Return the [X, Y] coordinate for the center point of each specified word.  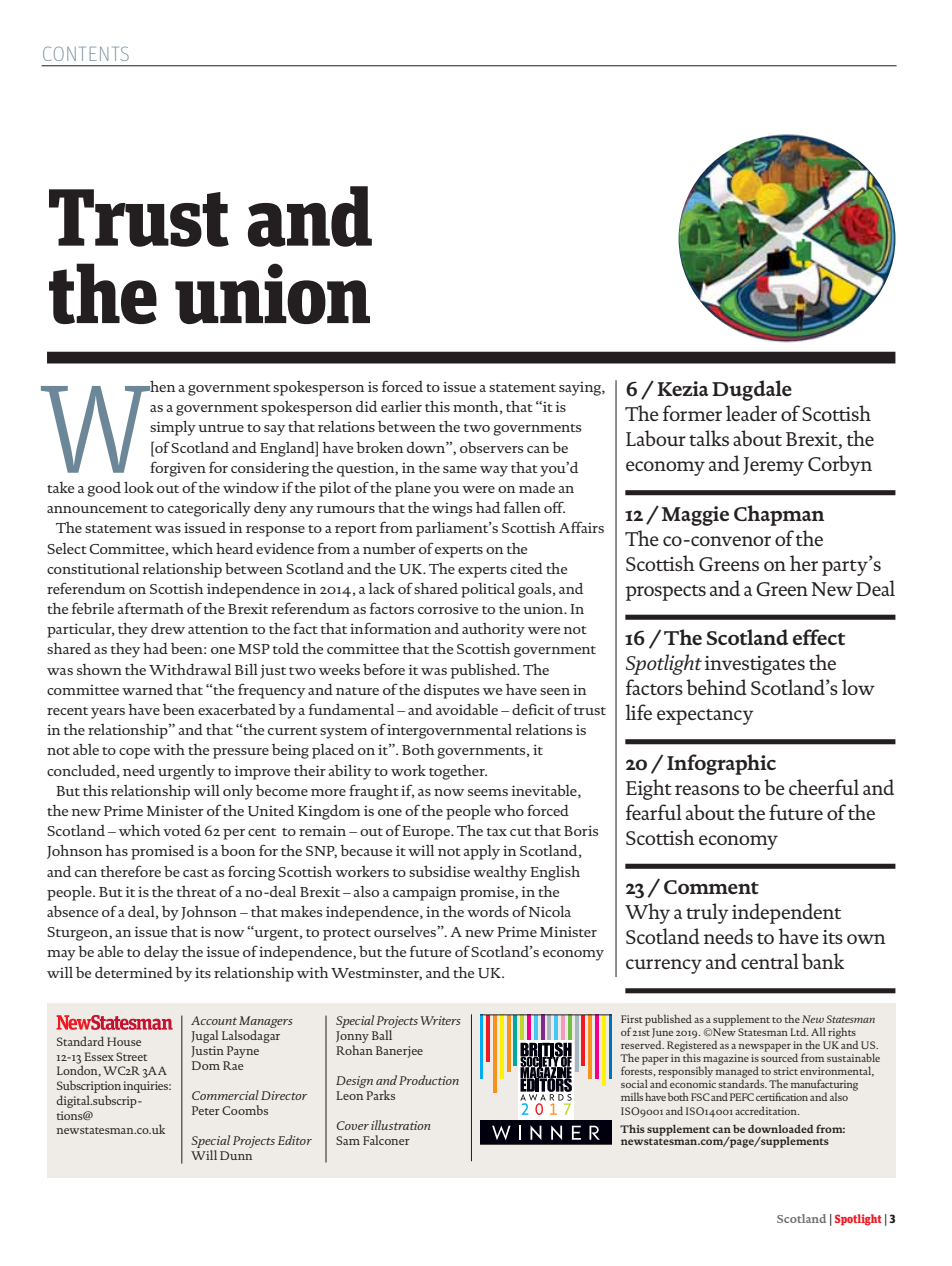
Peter [206, 1110]
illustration [400, 1125]
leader [751, 413]
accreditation [767, 1110]
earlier [401, 406]
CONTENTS [86, 53]
